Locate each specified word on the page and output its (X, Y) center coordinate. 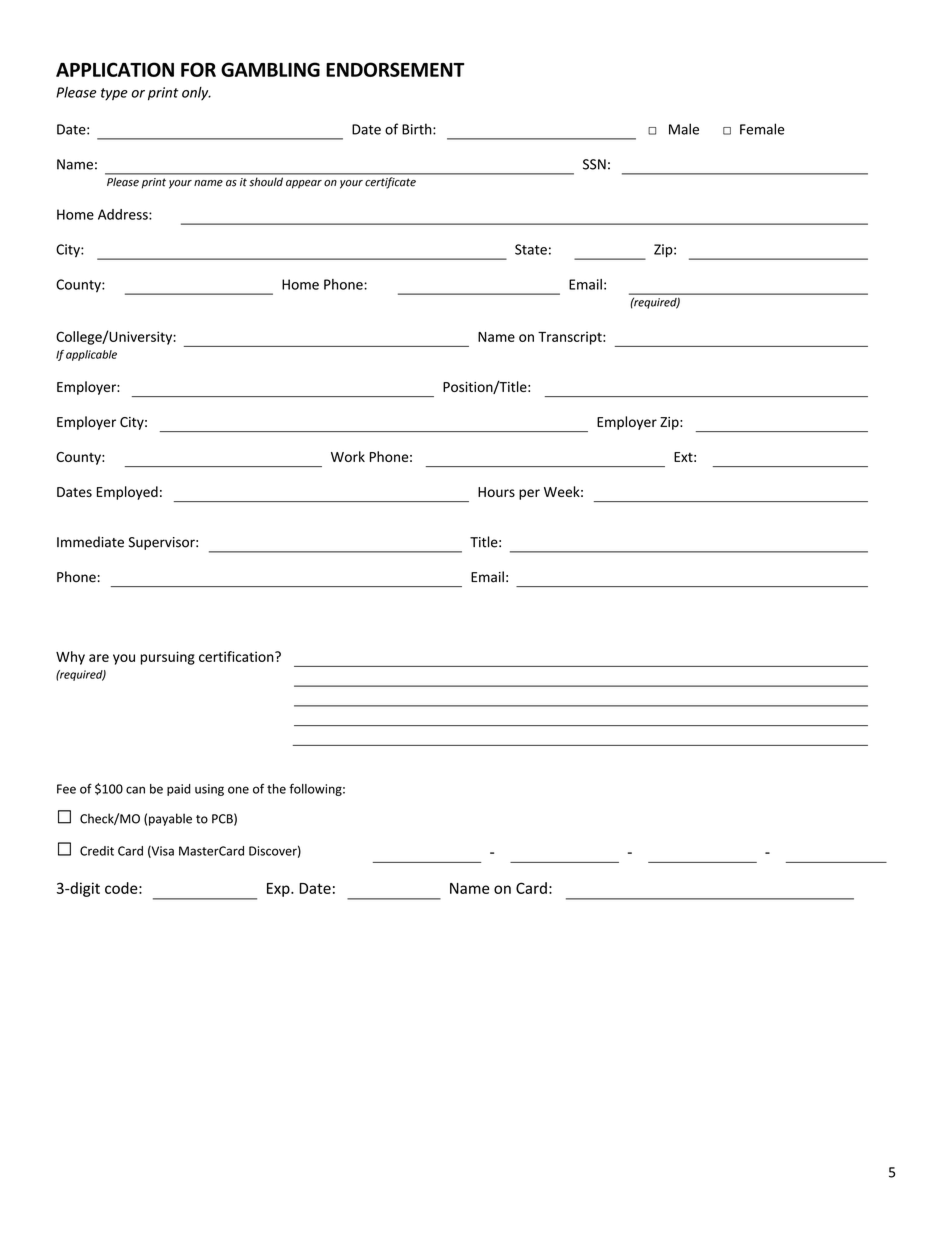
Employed (127, 493)
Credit (97, 851)
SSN (594, 164)
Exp (279, 890)
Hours (496, 492)
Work (348, 456)
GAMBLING (270, 69)
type (114, 94)
